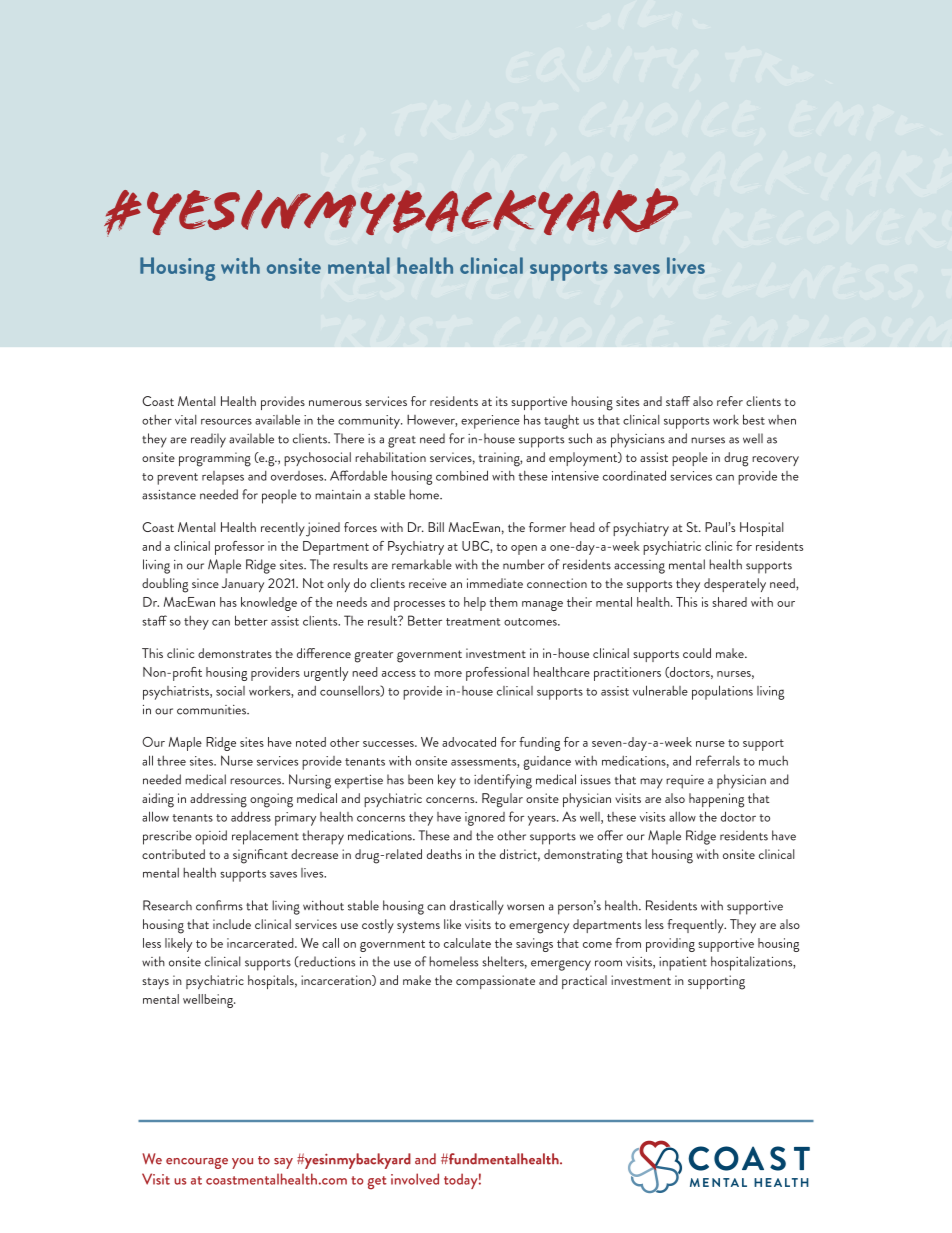 The image size is (952, 1233). What do you see at coordinates (696, 926) in the page?
I see `frequently` at bounding box center [696, 926].
